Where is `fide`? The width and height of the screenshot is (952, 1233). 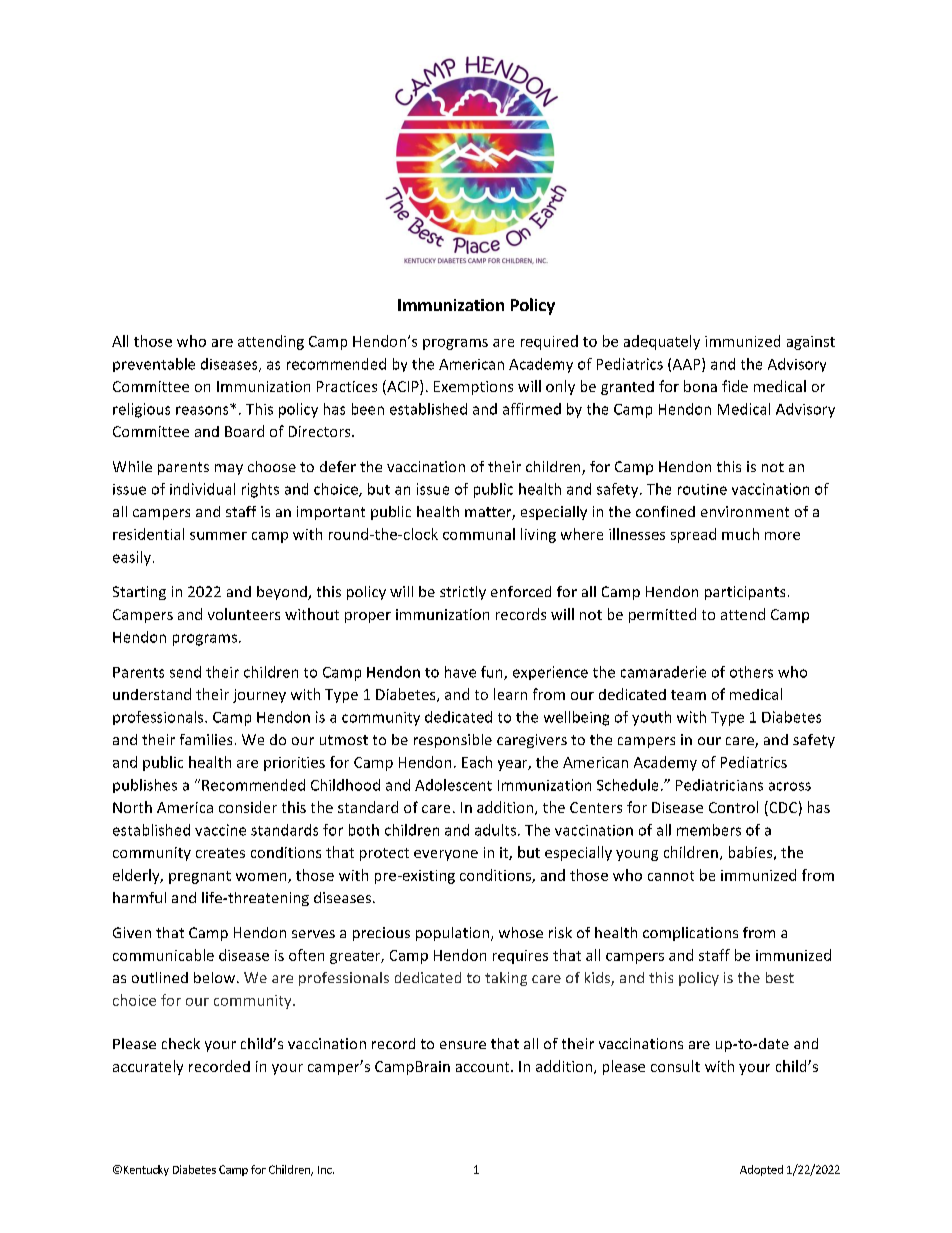
fide is located at coordinates (735, 386).
